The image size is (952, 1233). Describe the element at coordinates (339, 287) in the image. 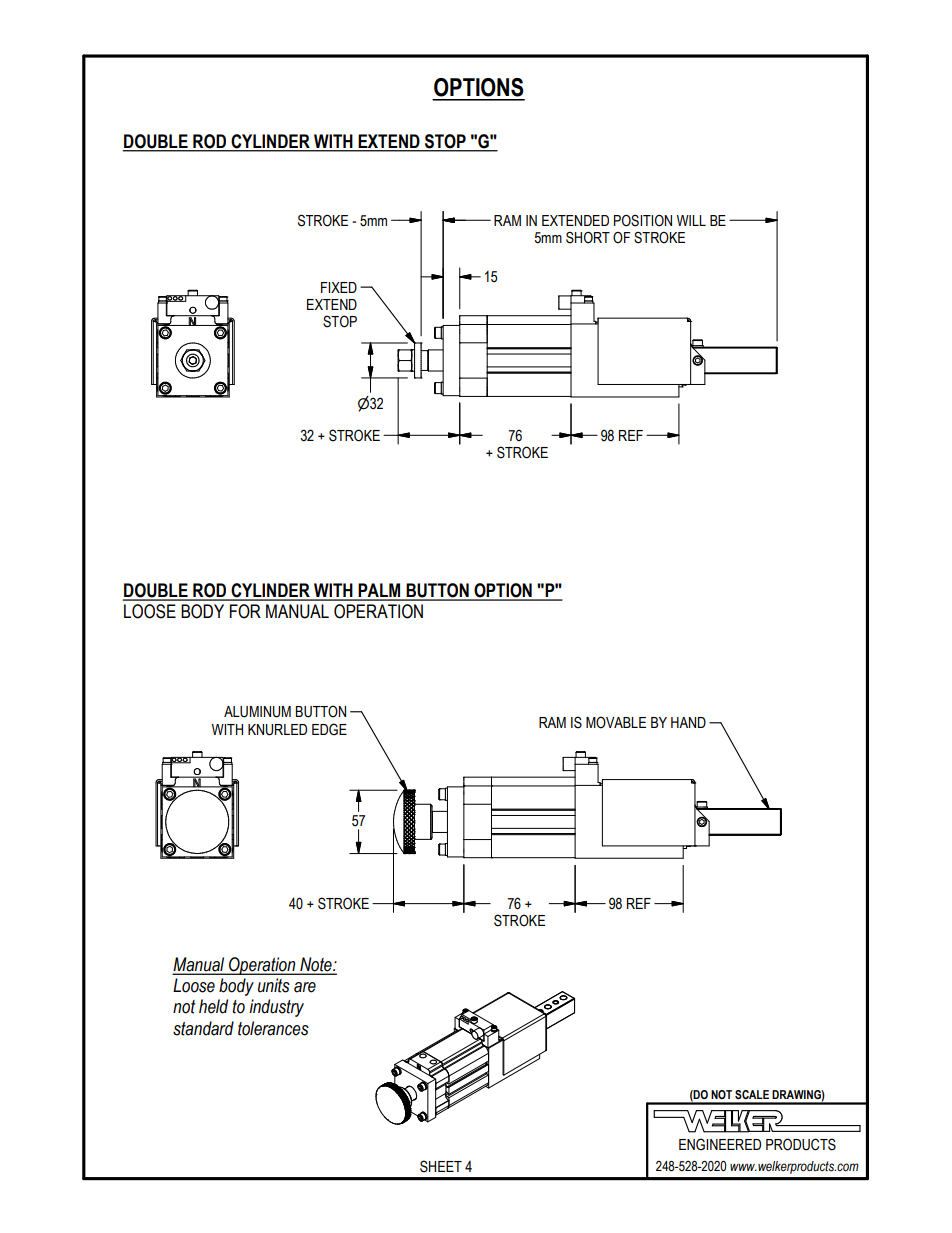

I see `FIXED` at that location.
